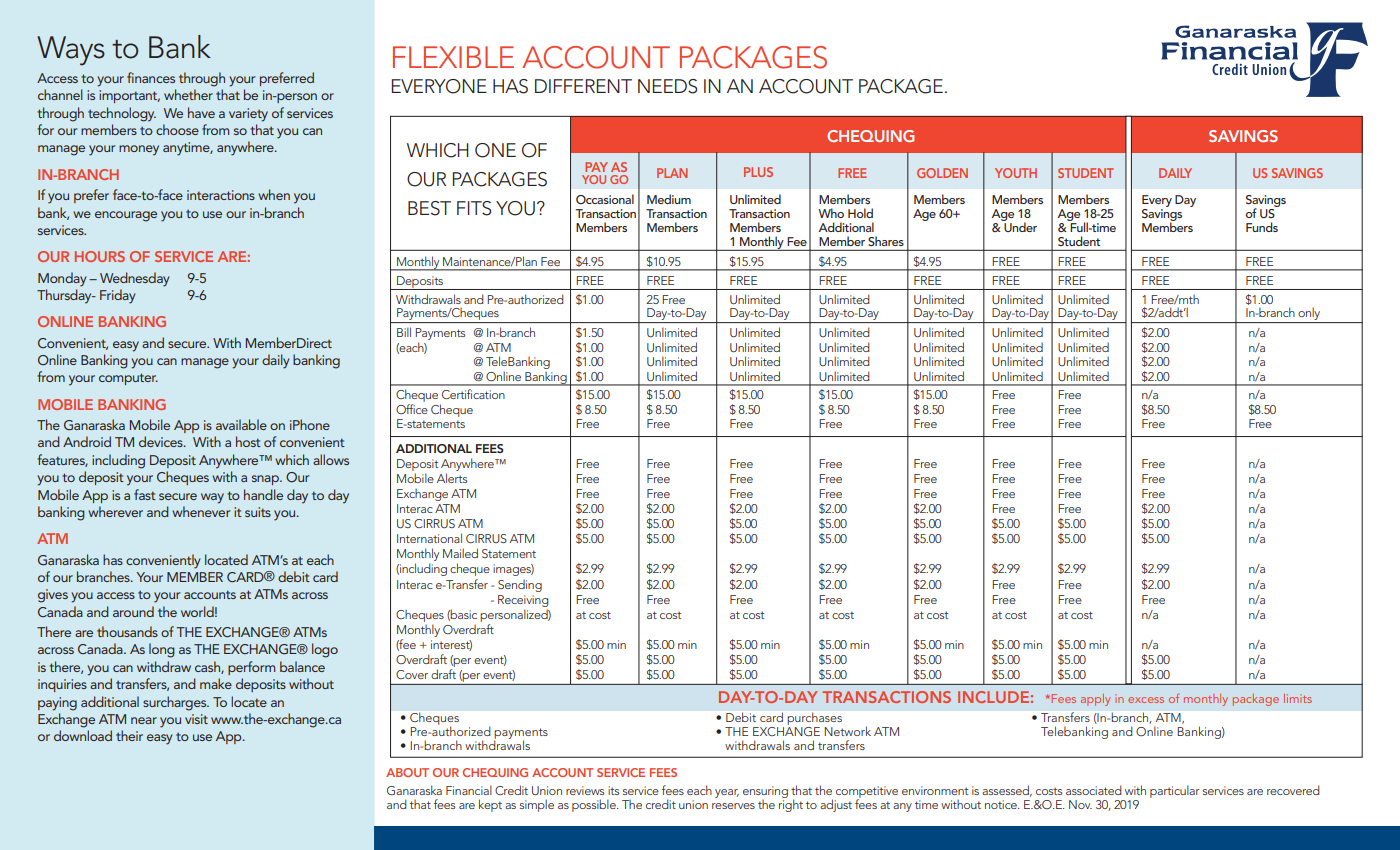 This screenshot has width=1400, height=850. I want to click on only, so click(1309, 314).
